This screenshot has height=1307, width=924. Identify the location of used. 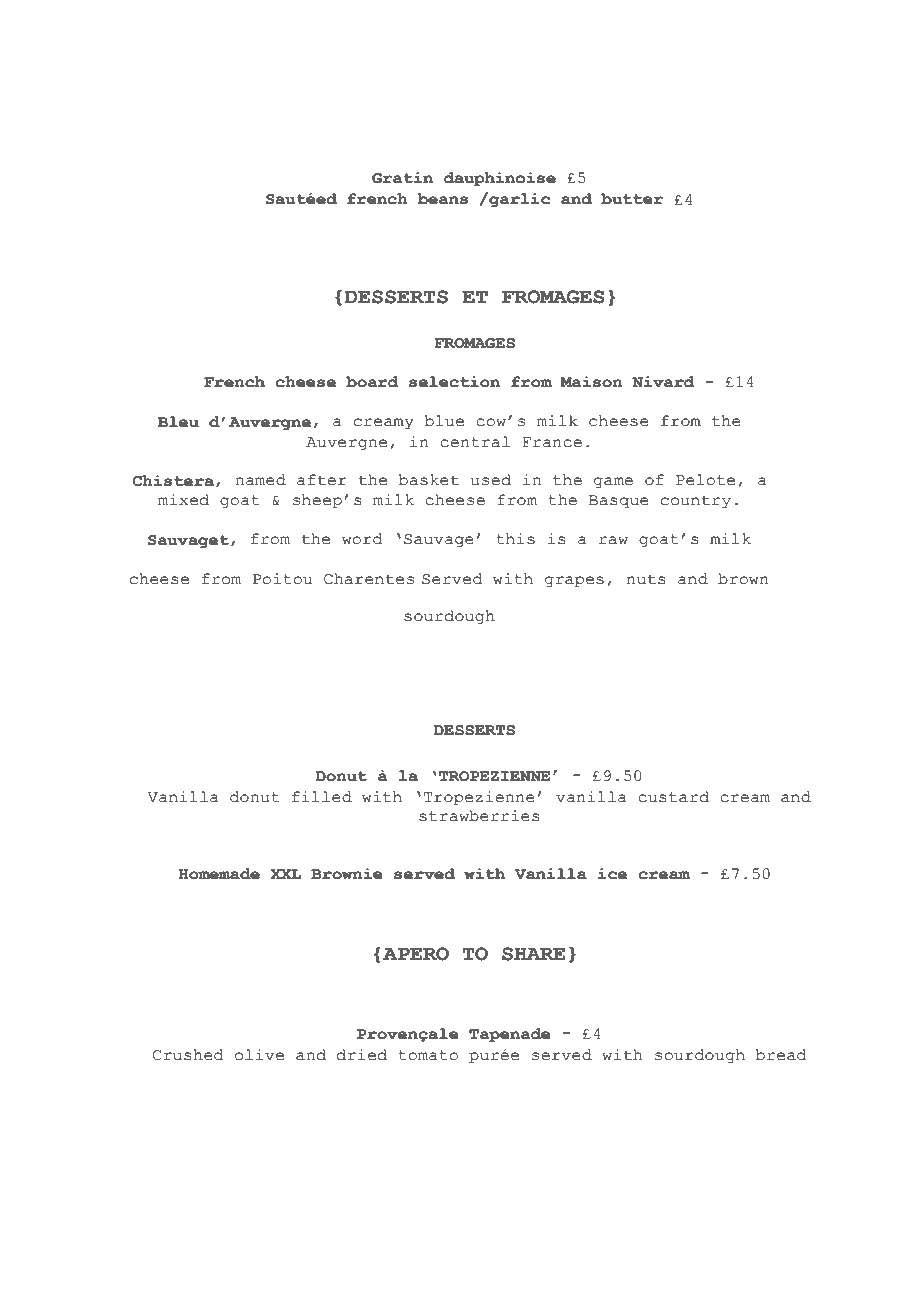
(491, 480).
